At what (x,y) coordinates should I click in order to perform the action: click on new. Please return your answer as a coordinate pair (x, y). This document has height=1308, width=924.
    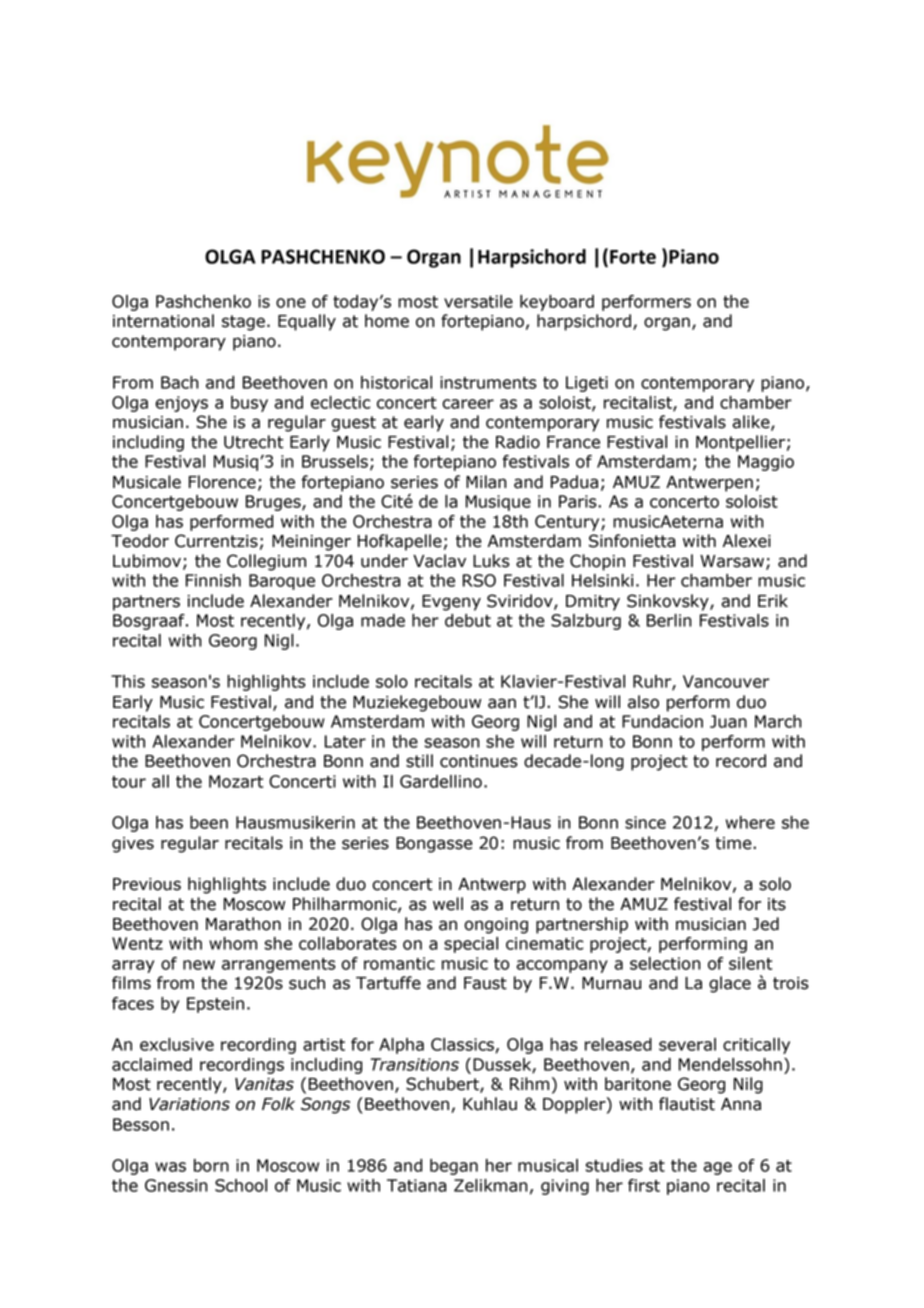
    Looking at the image, I should click on (199, 965).
